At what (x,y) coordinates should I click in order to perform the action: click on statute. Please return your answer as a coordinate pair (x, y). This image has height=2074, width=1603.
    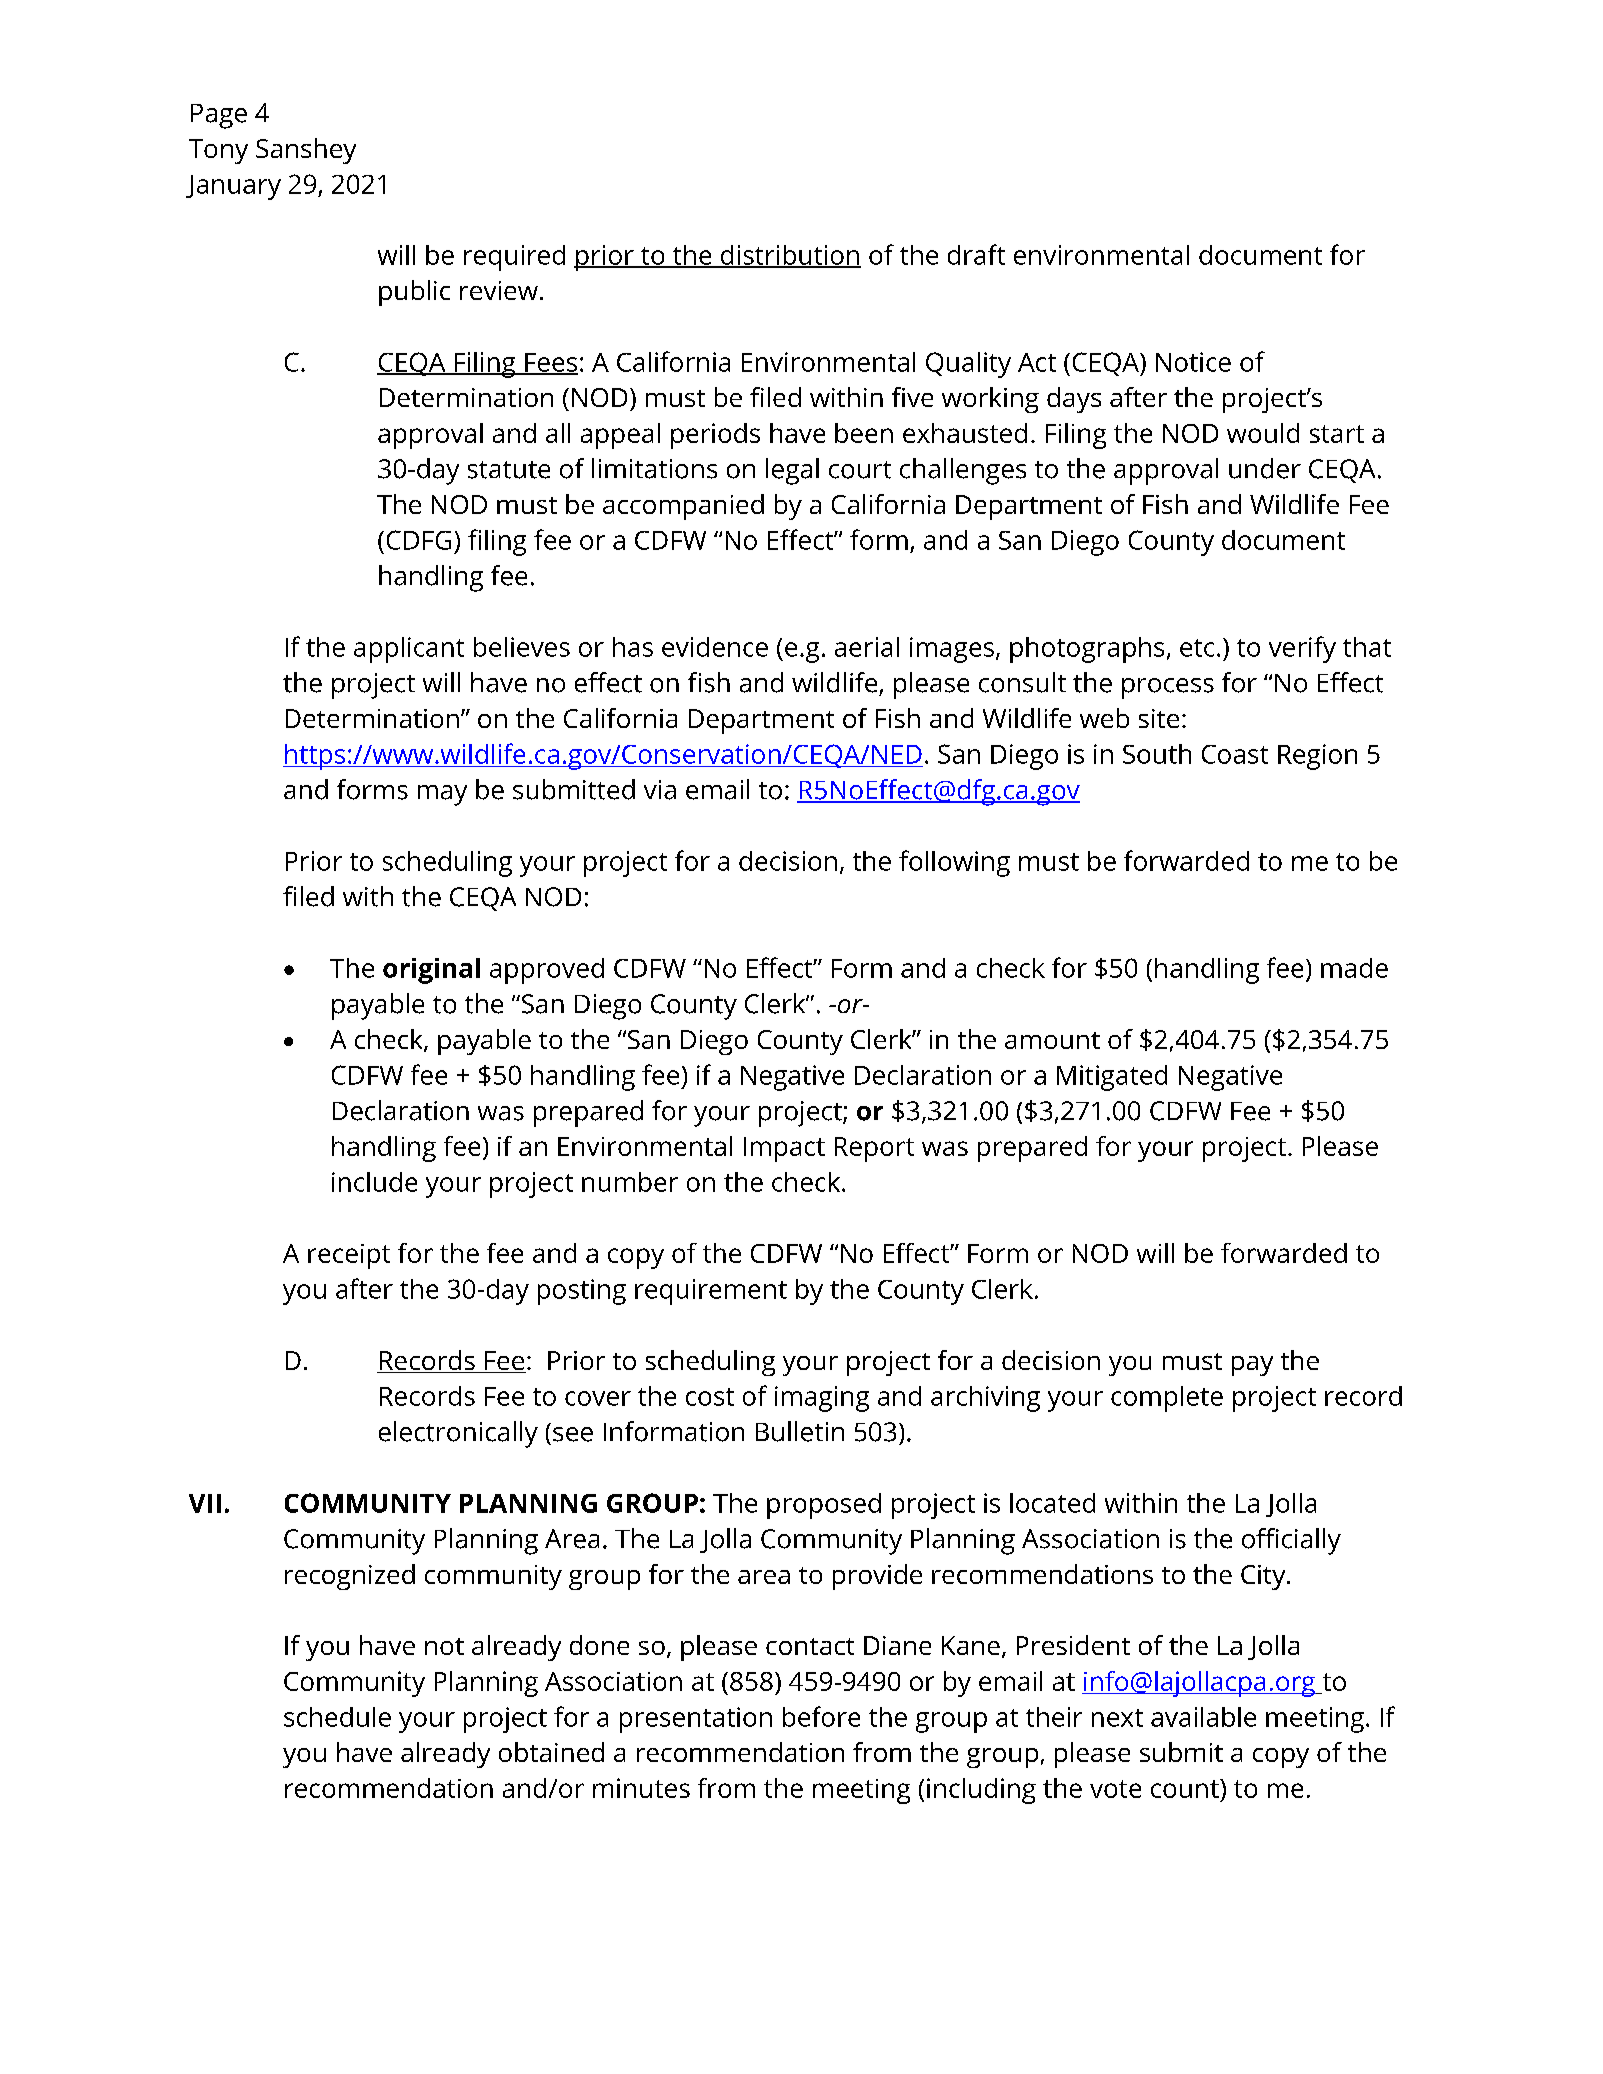
    Looking at the image, I should click on (509, 470).
